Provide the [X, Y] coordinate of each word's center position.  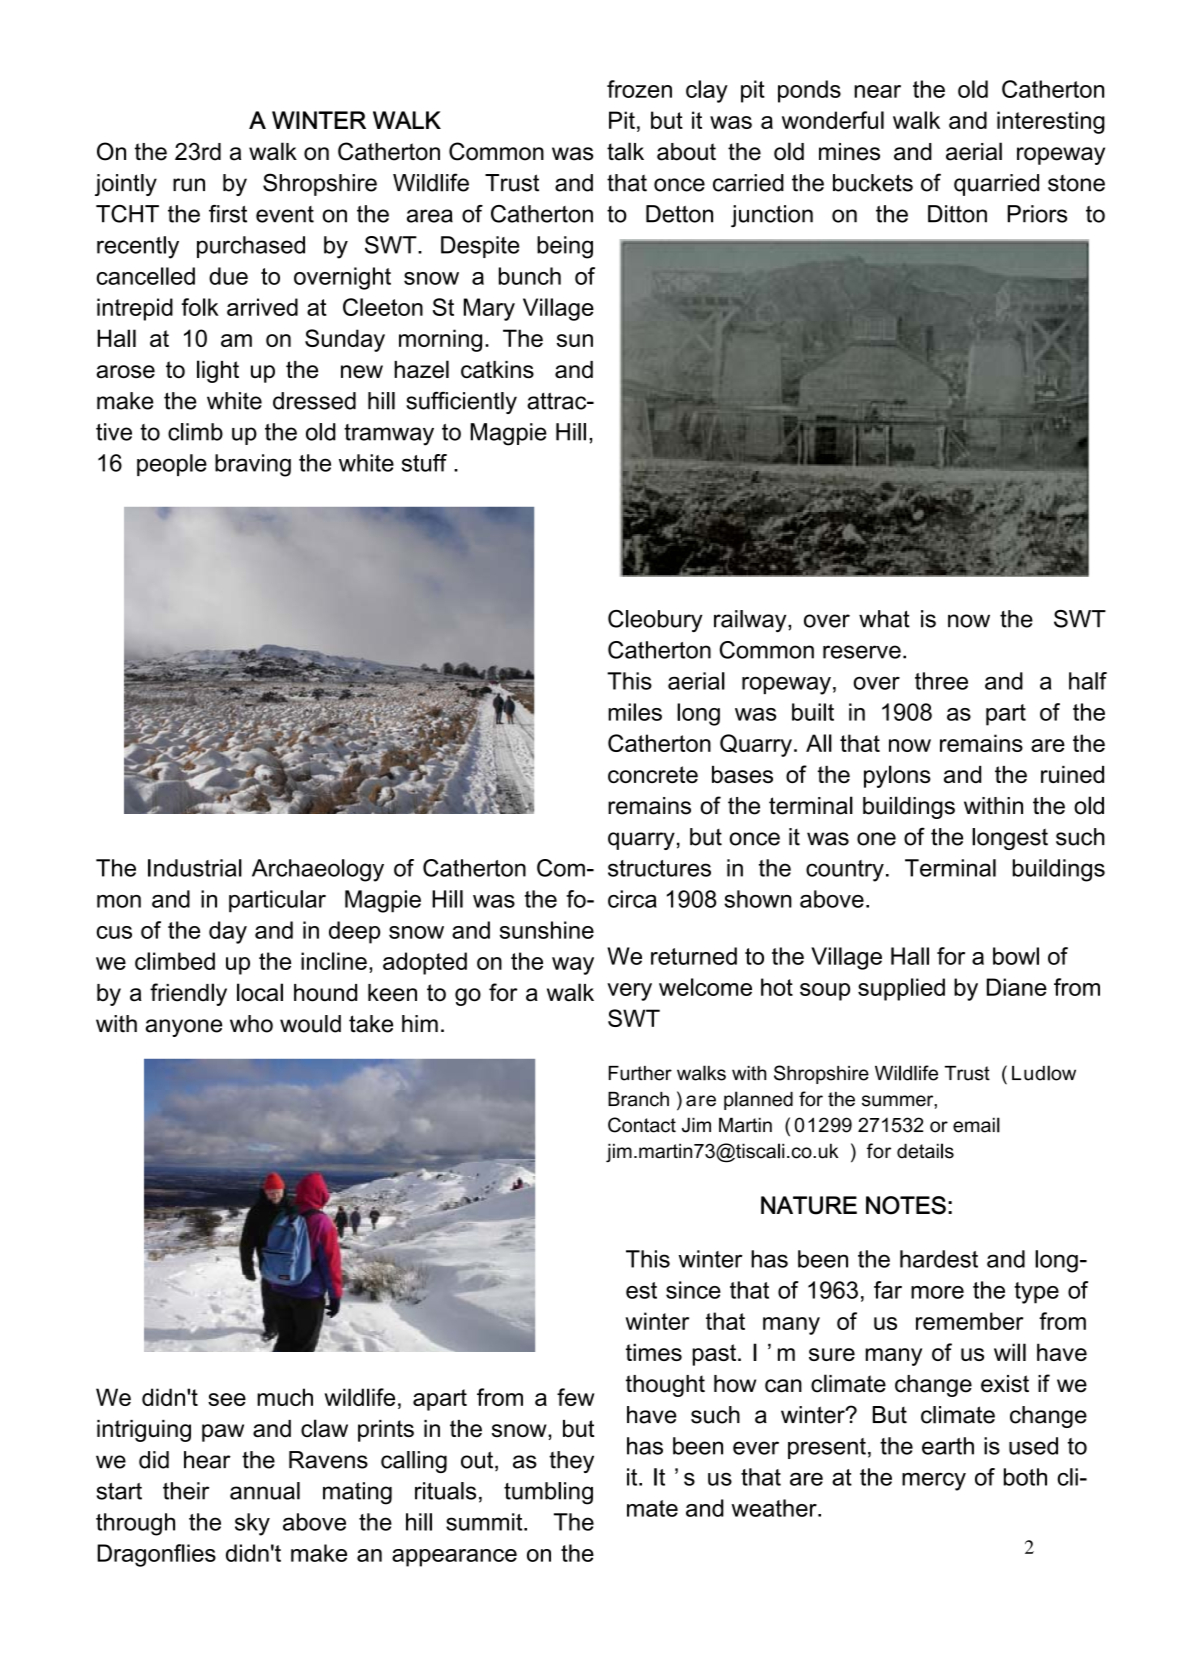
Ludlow [1044, 1073]
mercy [934, 1481]
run [189, 185]
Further [640, 1073]
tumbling [548, 1493]
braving [253, 465]
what [884, 619]
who [251, 1024]
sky [252, 1524]
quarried [996, 185]
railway [751, 621]
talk [625, 151]
